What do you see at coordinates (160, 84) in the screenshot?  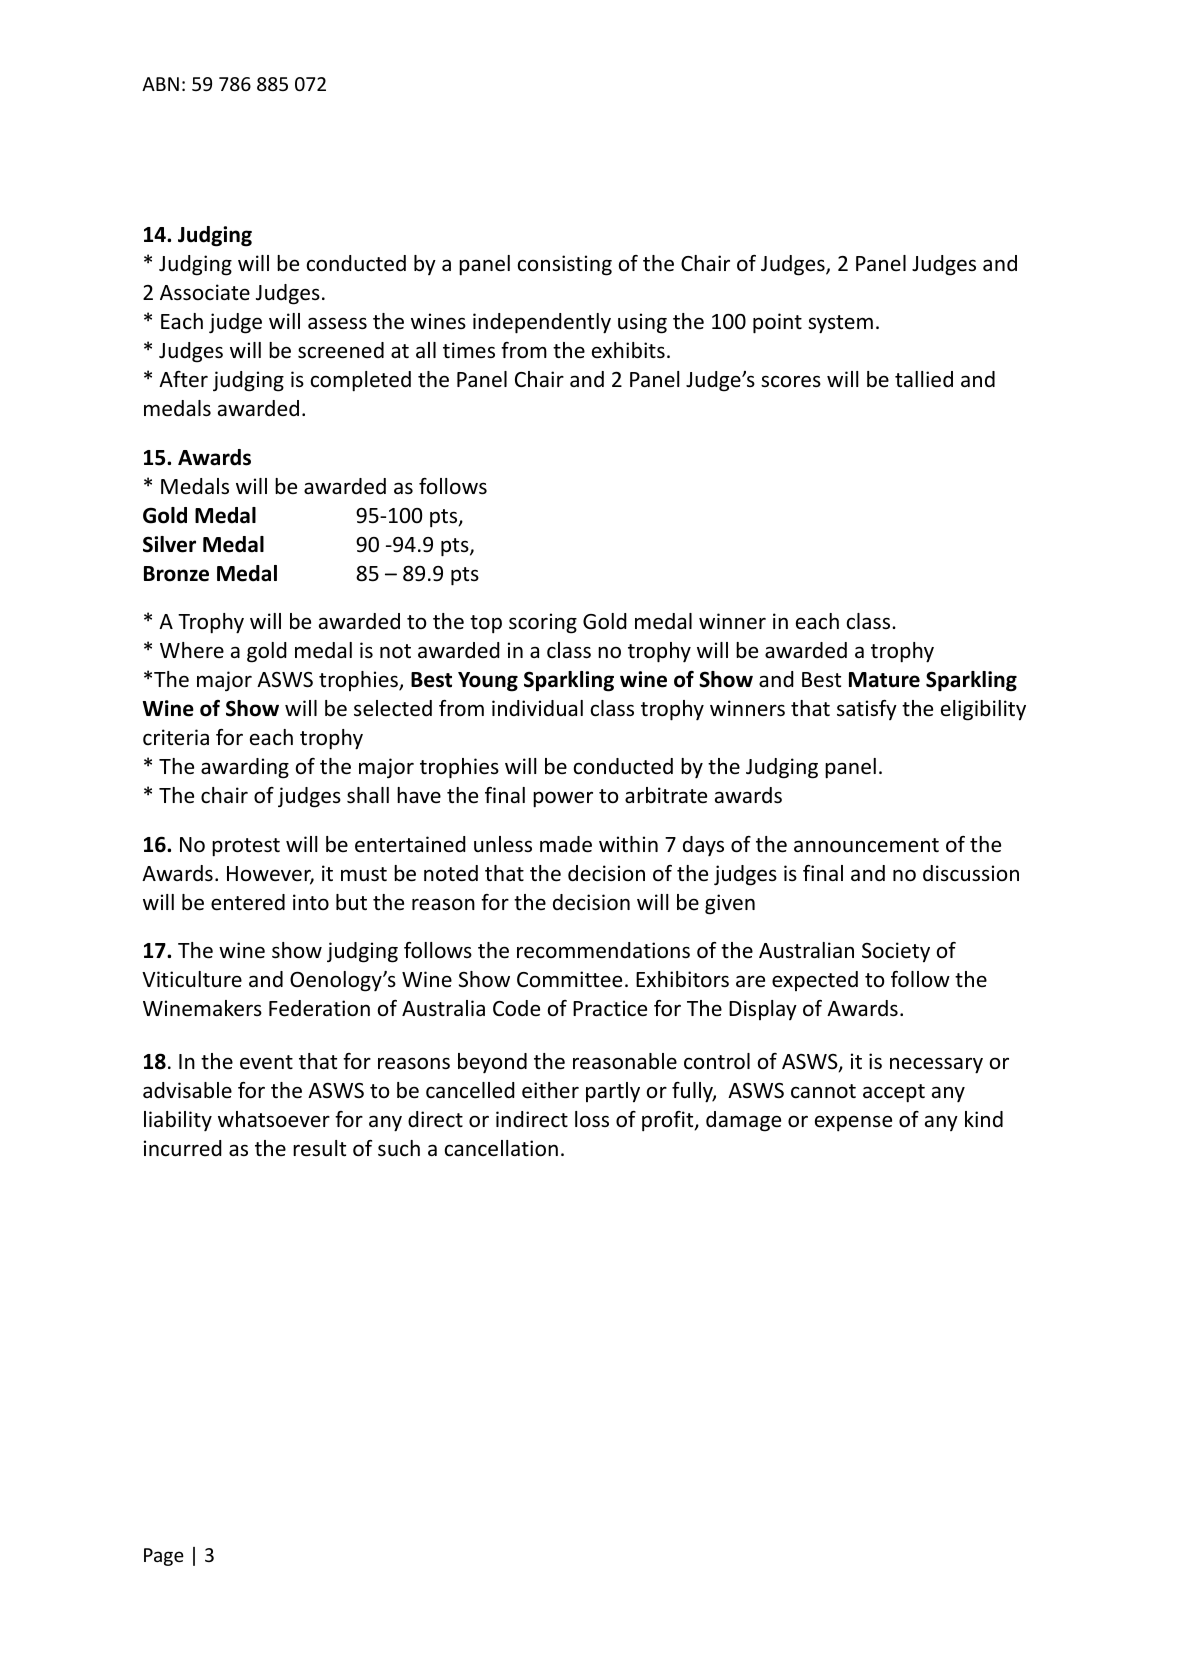 I see `ABN` at bounding box center [160, 84].
